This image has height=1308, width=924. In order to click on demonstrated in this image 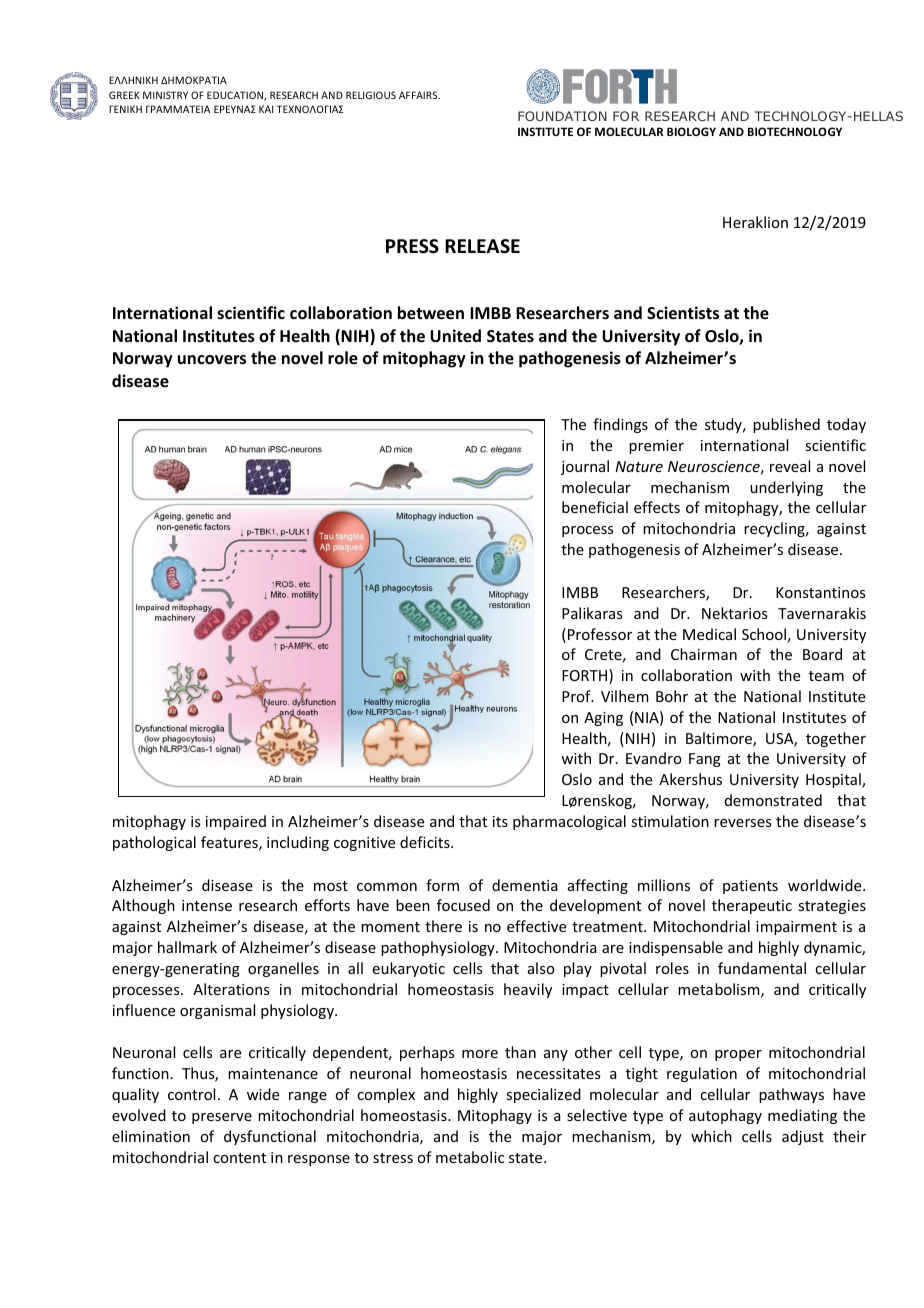, I will do `click(773, 800)`.
